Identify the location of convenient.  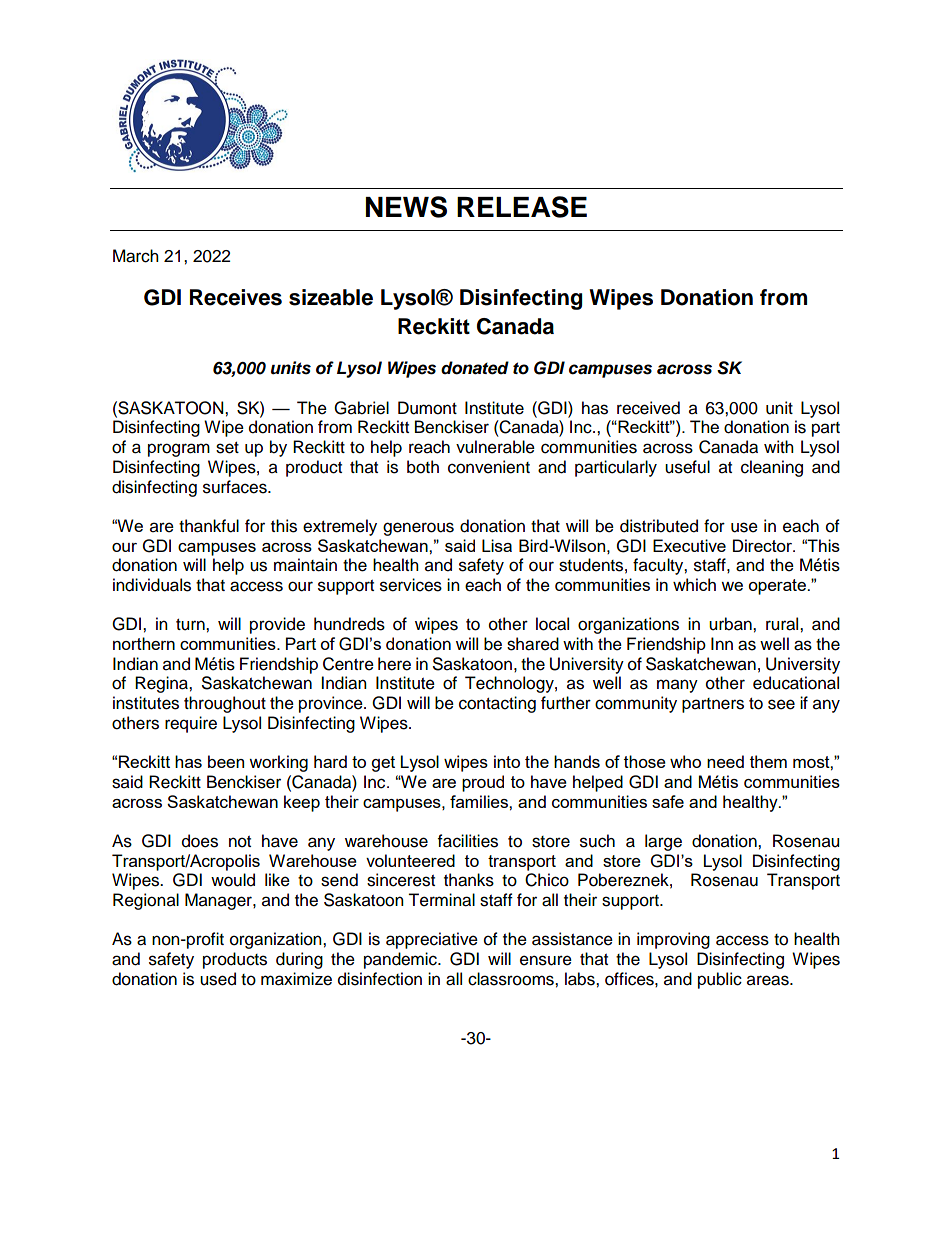
(489, 467).
